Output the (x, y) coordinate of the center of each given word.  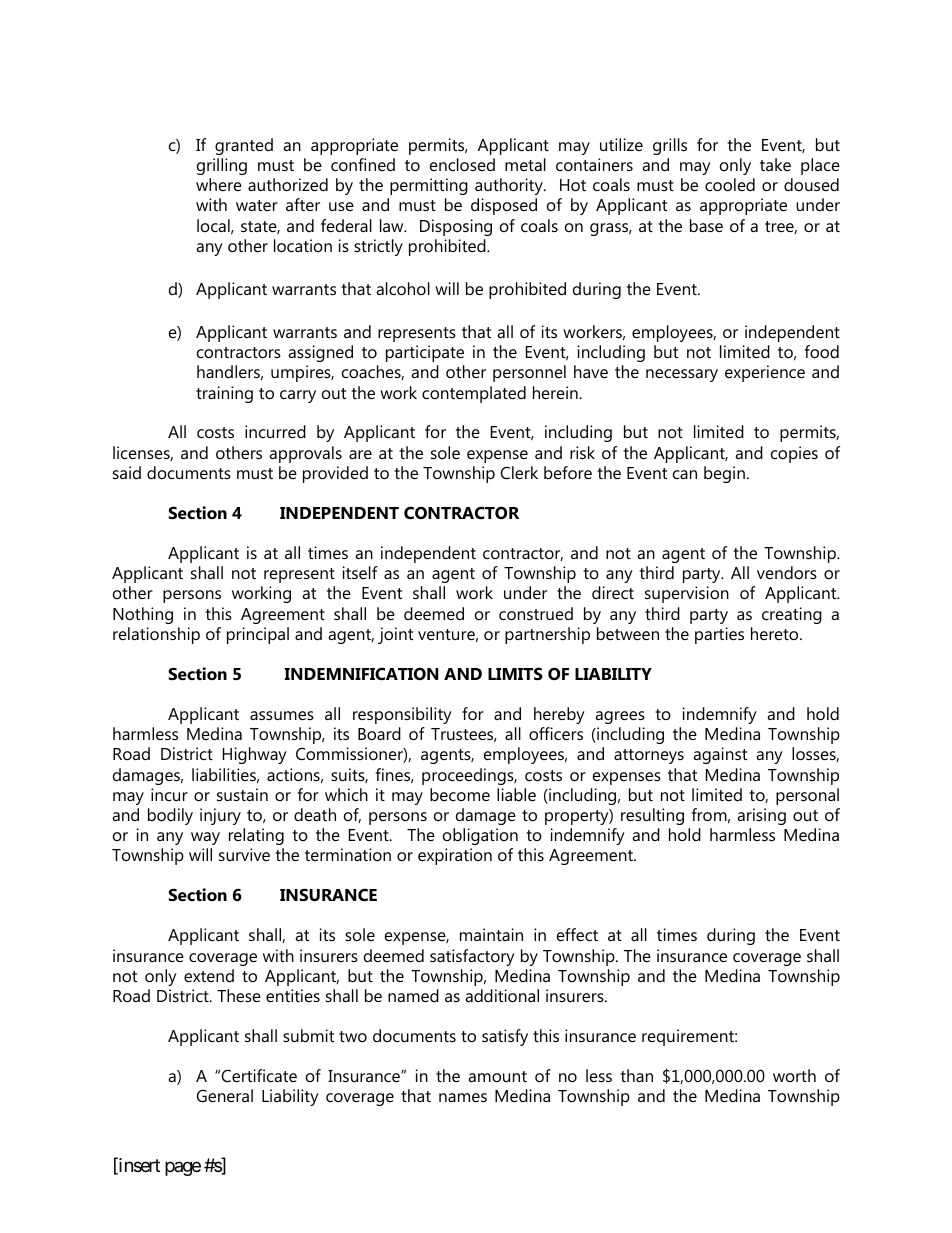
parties (719, 635)
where (219, 184)
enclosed (462, 164)
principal (258, 635)
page (183, 1168)
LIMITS (515, 673)
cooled (730, 184)
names (463, 1097)
